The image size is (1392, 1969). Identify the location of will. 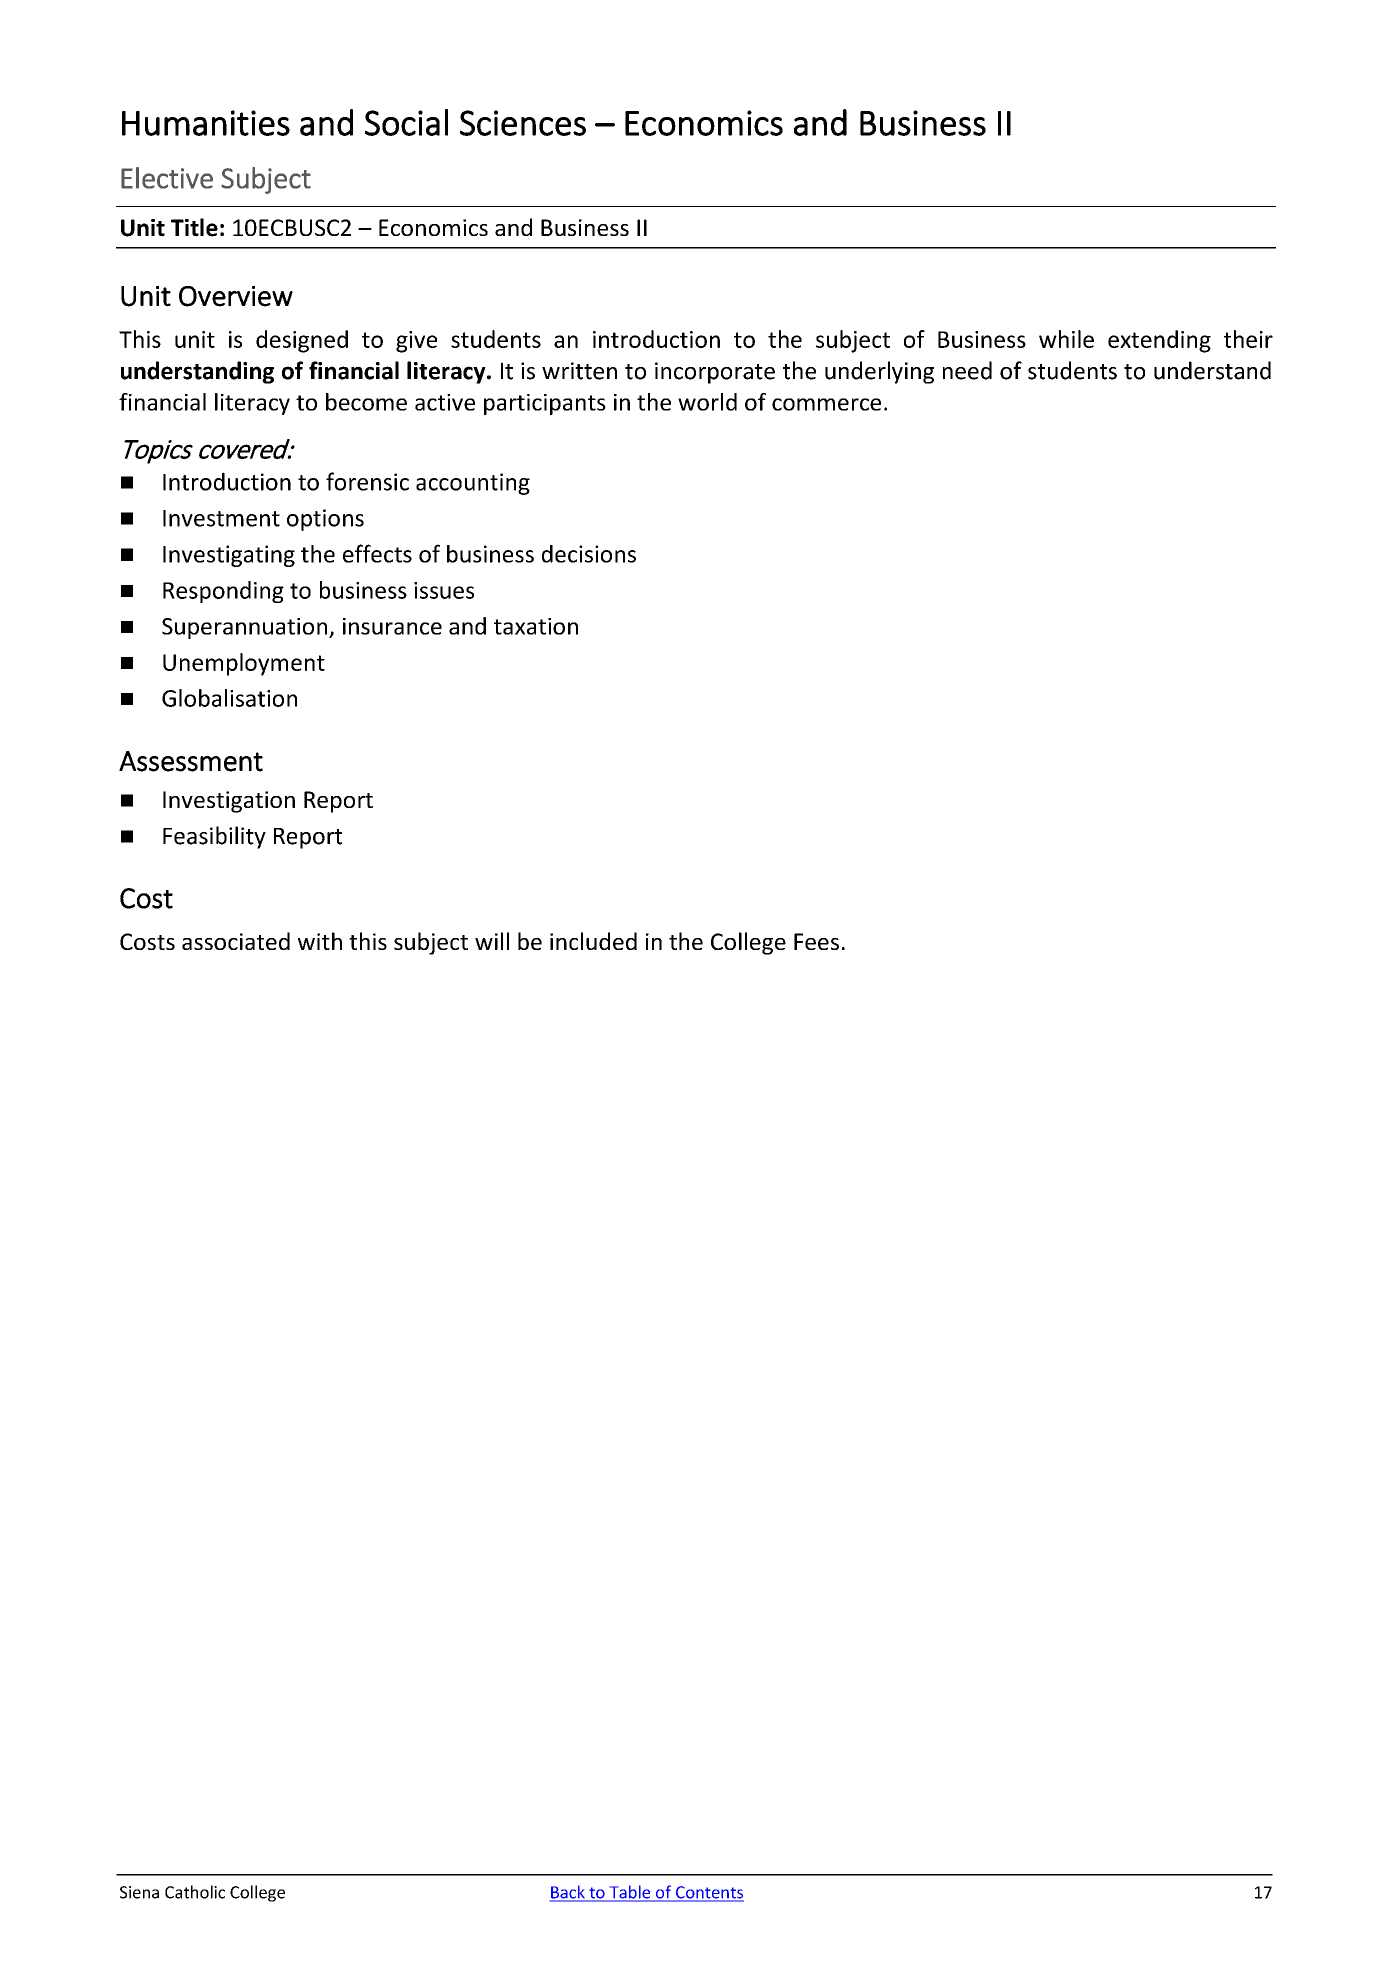
(492, 941).
